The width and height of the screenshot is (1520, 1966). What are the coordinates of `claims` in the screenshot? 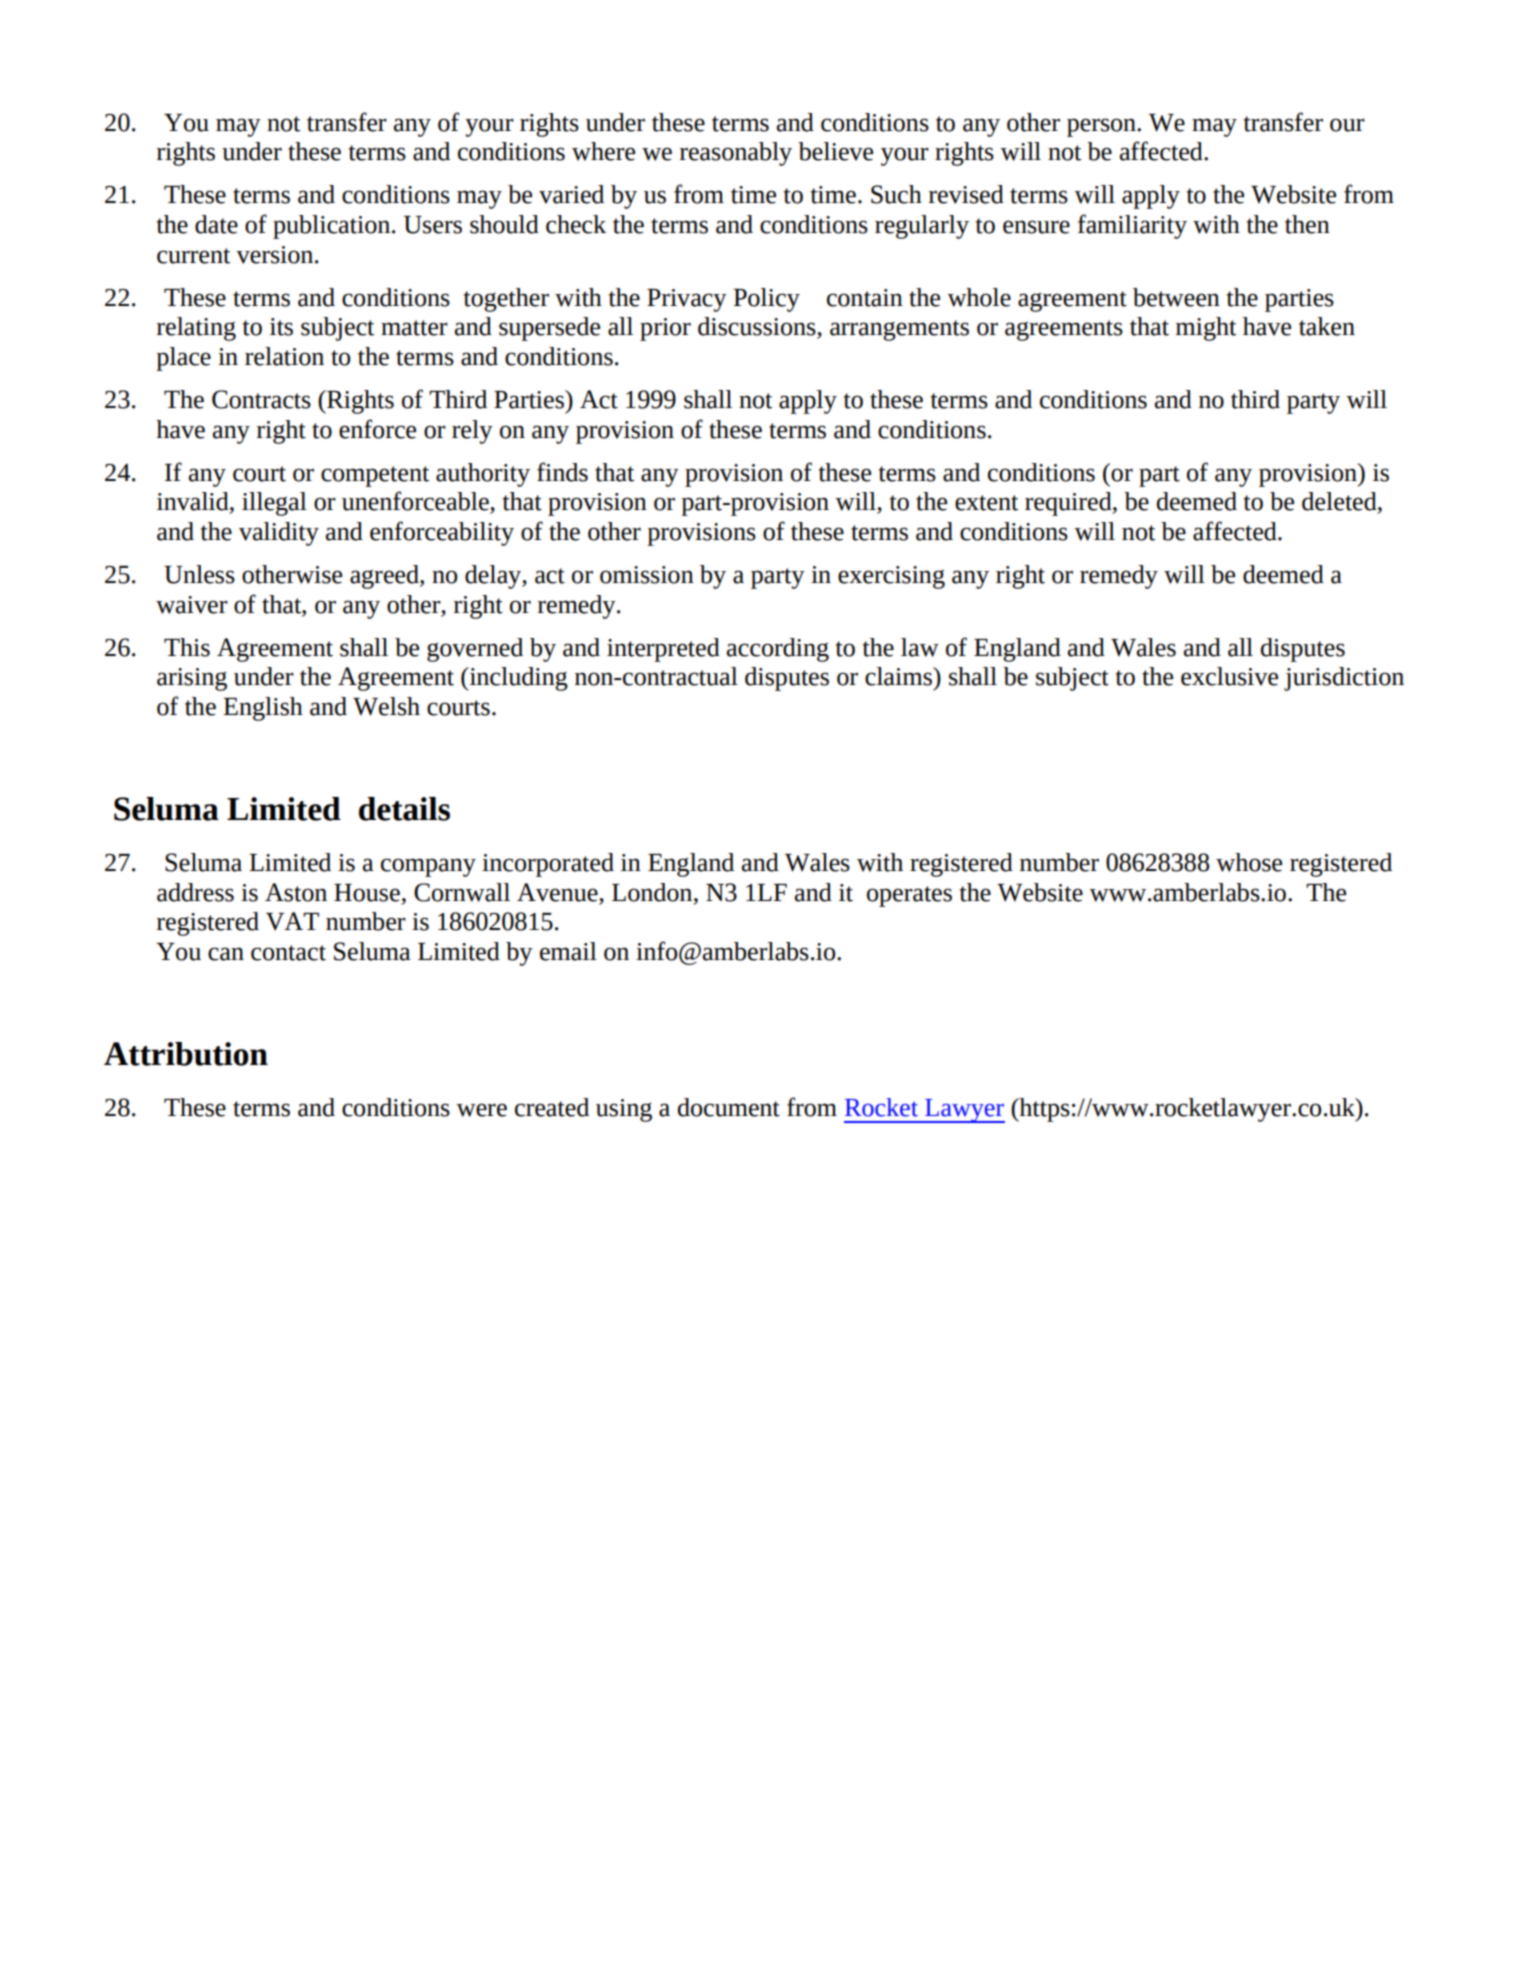 It's located at (899, 676).
